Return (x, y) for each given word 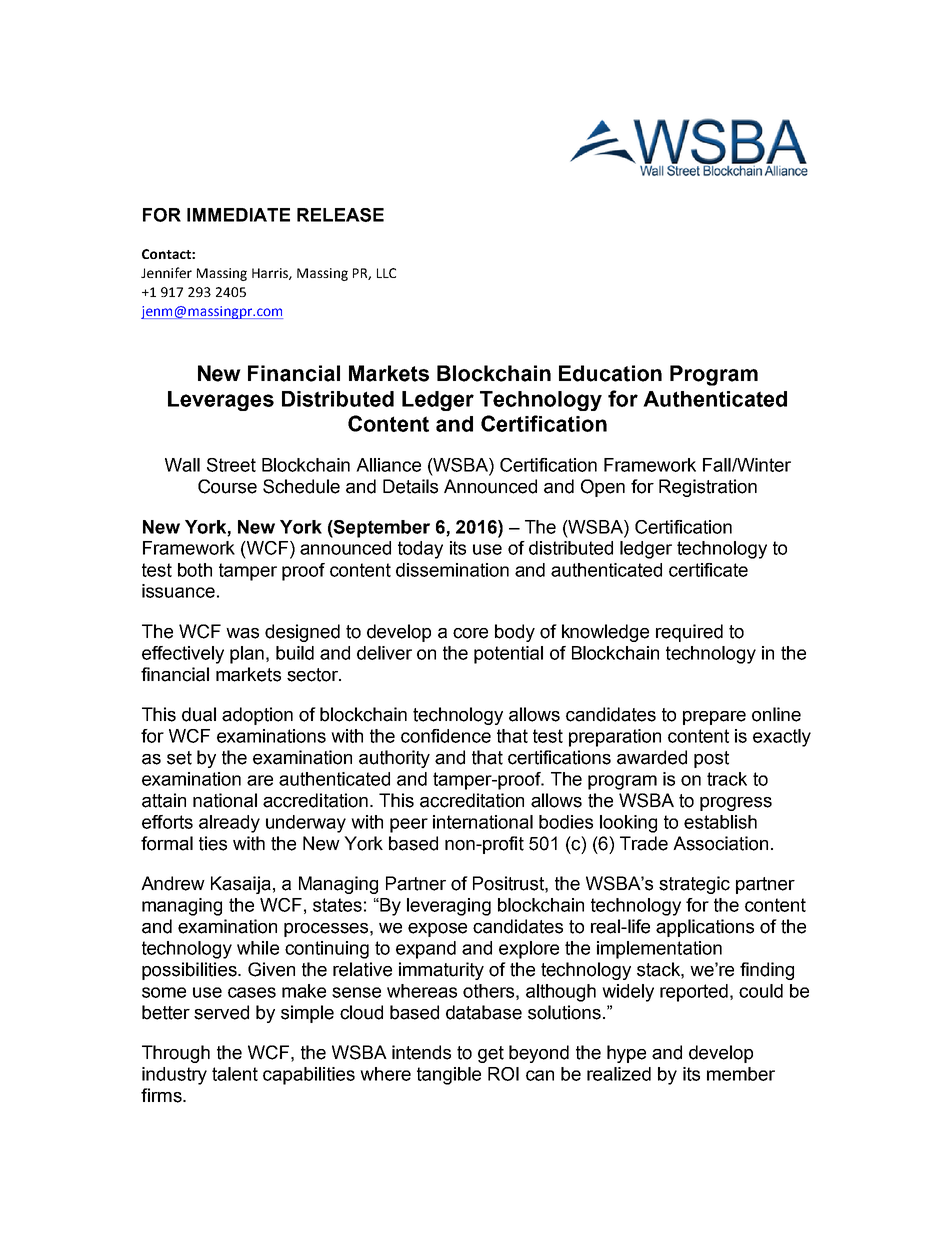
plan (247, 655)
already (229, 824)
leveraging (449, 907)
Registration (708, 488)
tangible (449, 1076)
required (689, 633)
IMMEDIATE (238, 215)
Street (231, 465)
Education (610, 373)
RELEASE (340, 215)
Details (410, 486)
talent (235, 1074)
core (470, 633)
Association (720, 843)
